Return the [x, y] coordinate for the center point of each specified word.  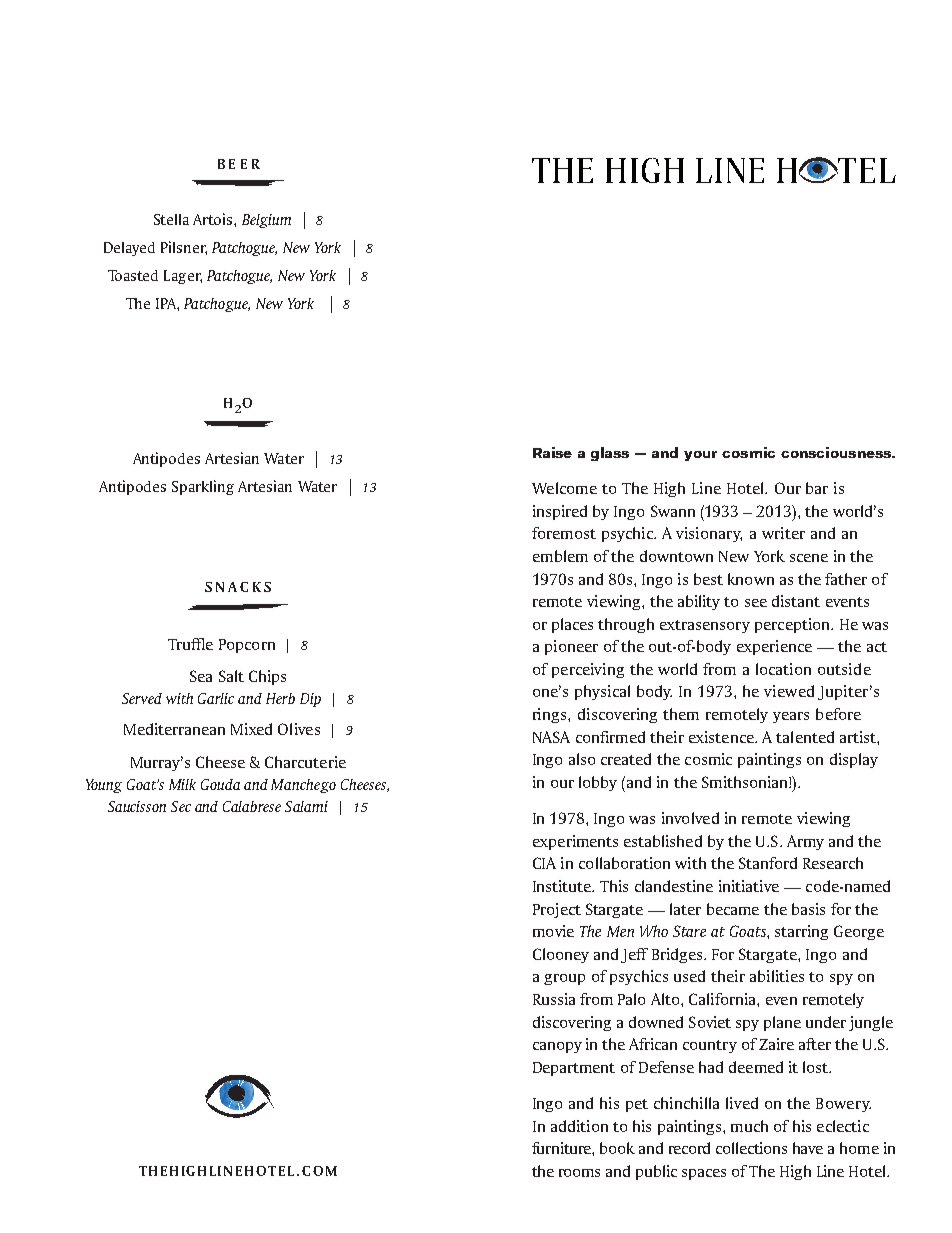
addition [579, 1126]
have [808, 1148]
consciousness [837, 452]
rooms [579, 1173]
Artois [214, 219]
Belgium [266, 221]
